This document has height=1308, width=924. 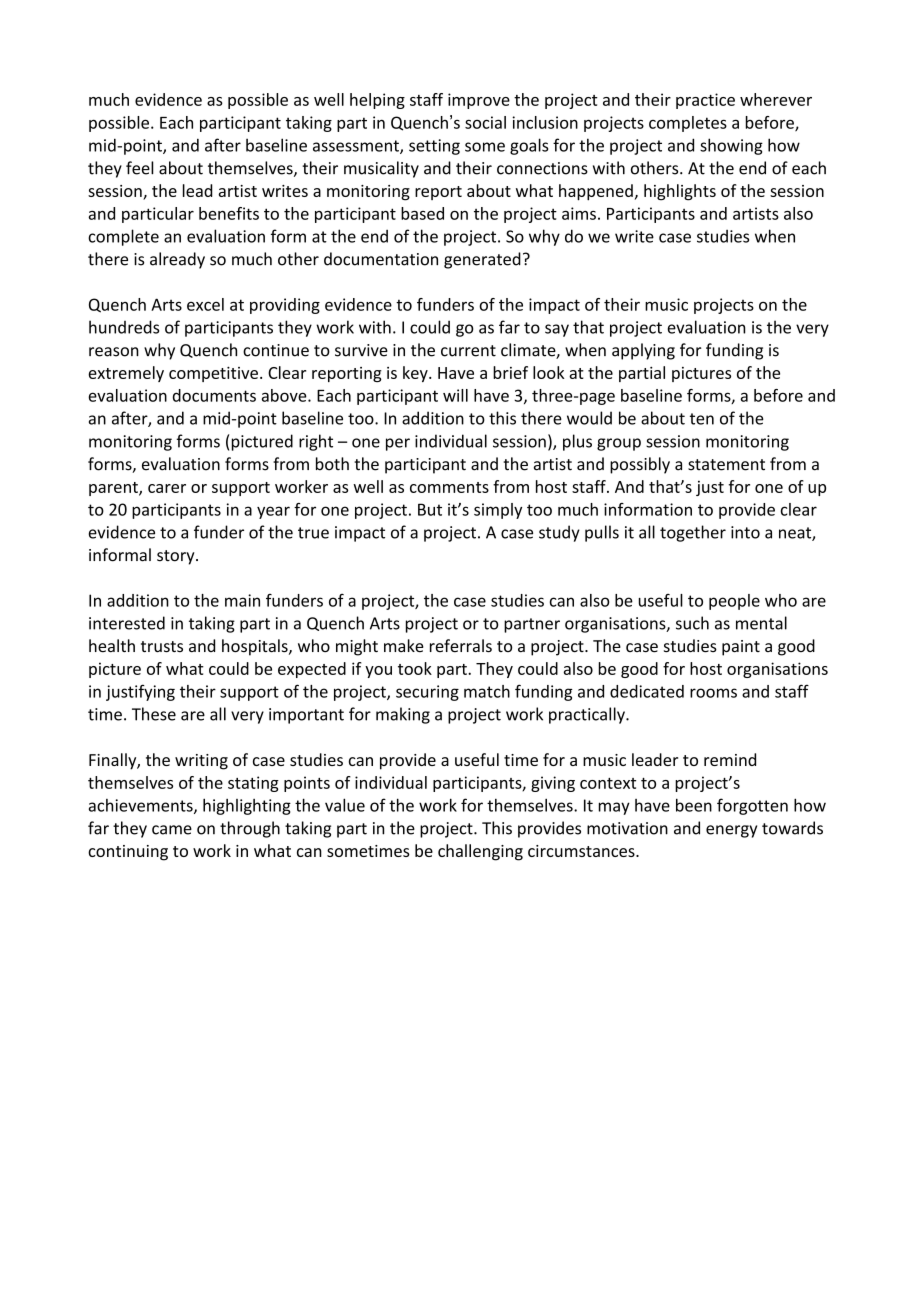 What do you see at coordinates (172, 830) in the document?
I see `came` at bounding box center [172, 830].
